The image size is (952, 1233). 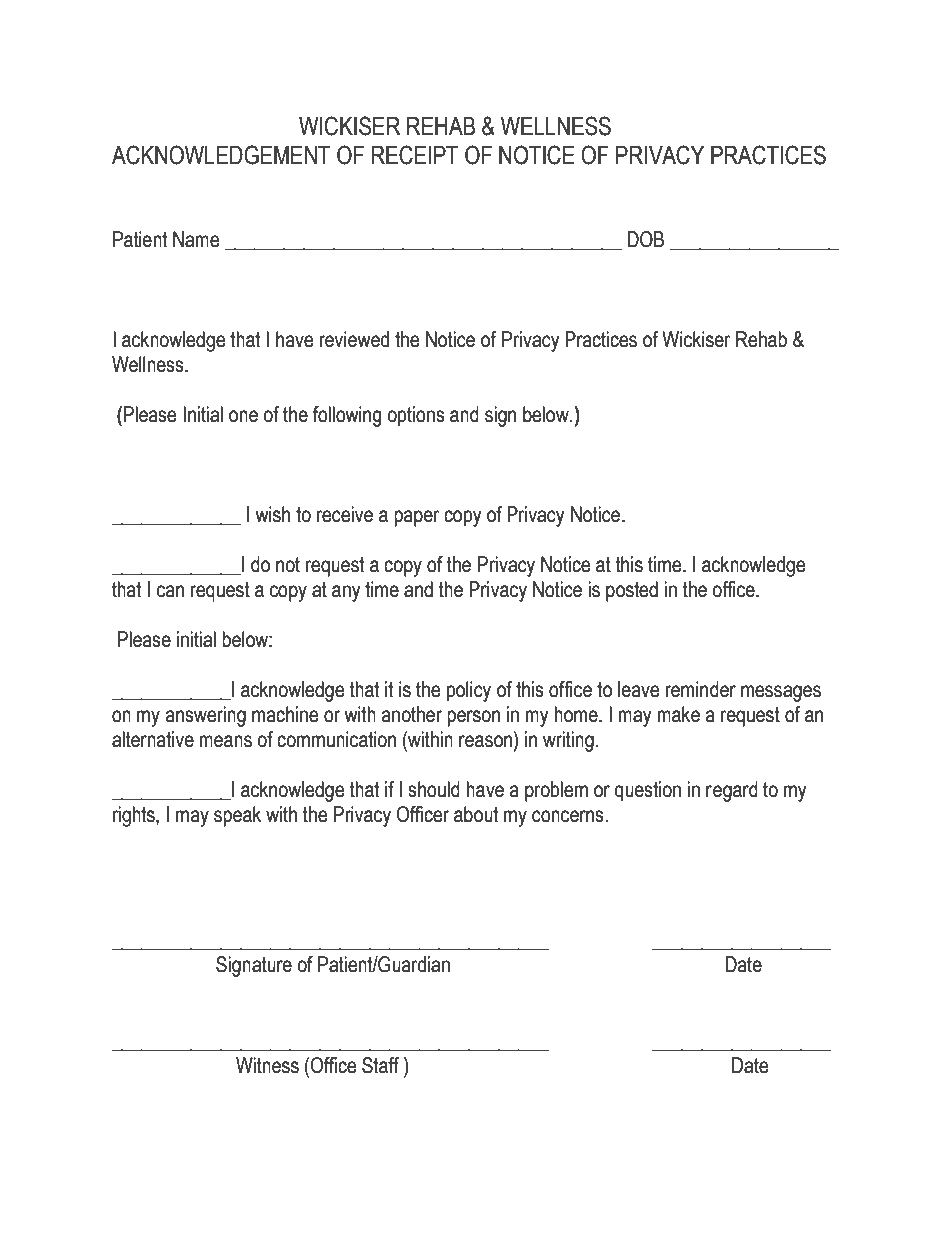 I want to click on posted, so click(x=632, y=591).
